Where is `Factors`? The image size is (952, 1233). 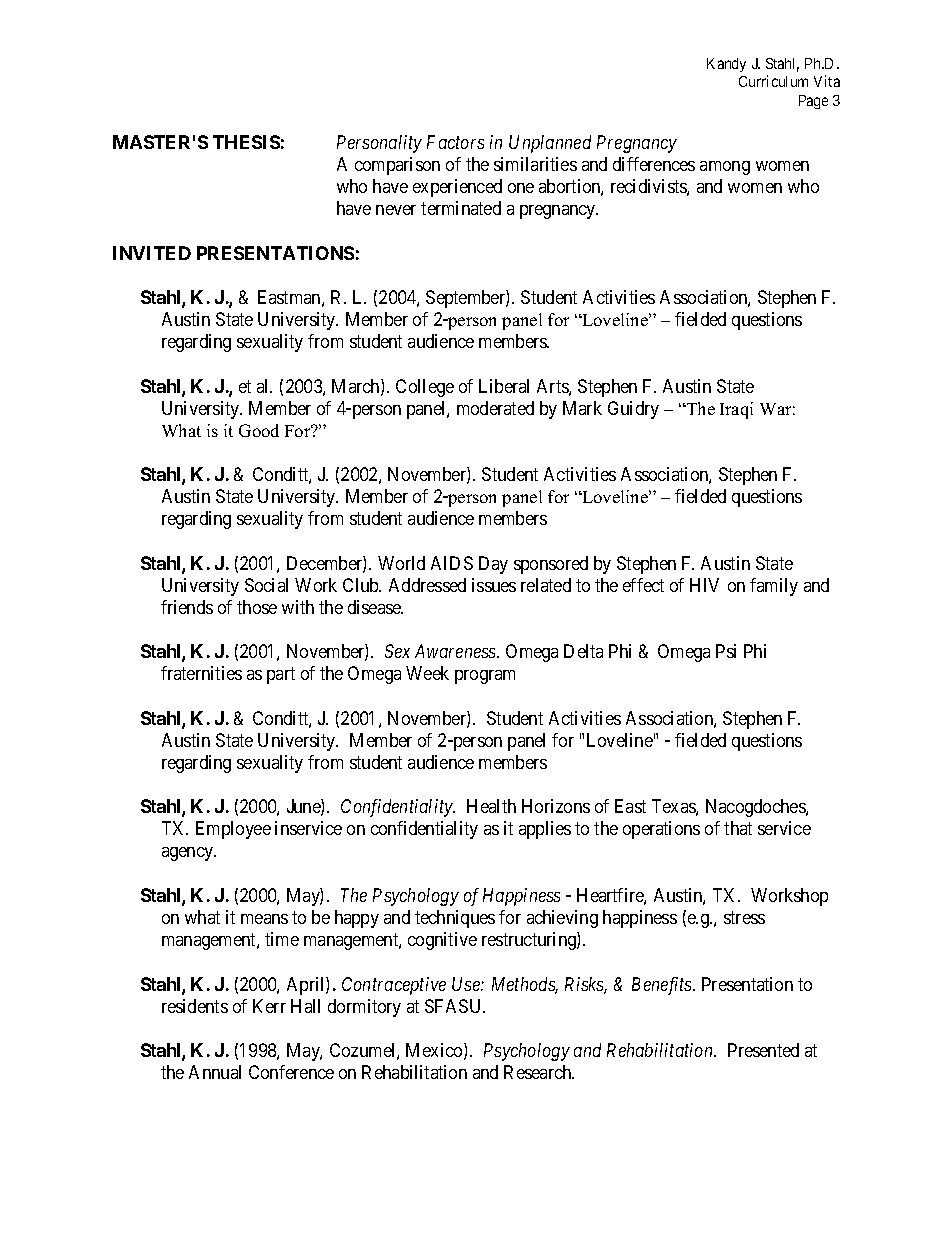 Factors is located at coordinates (455, 142).
